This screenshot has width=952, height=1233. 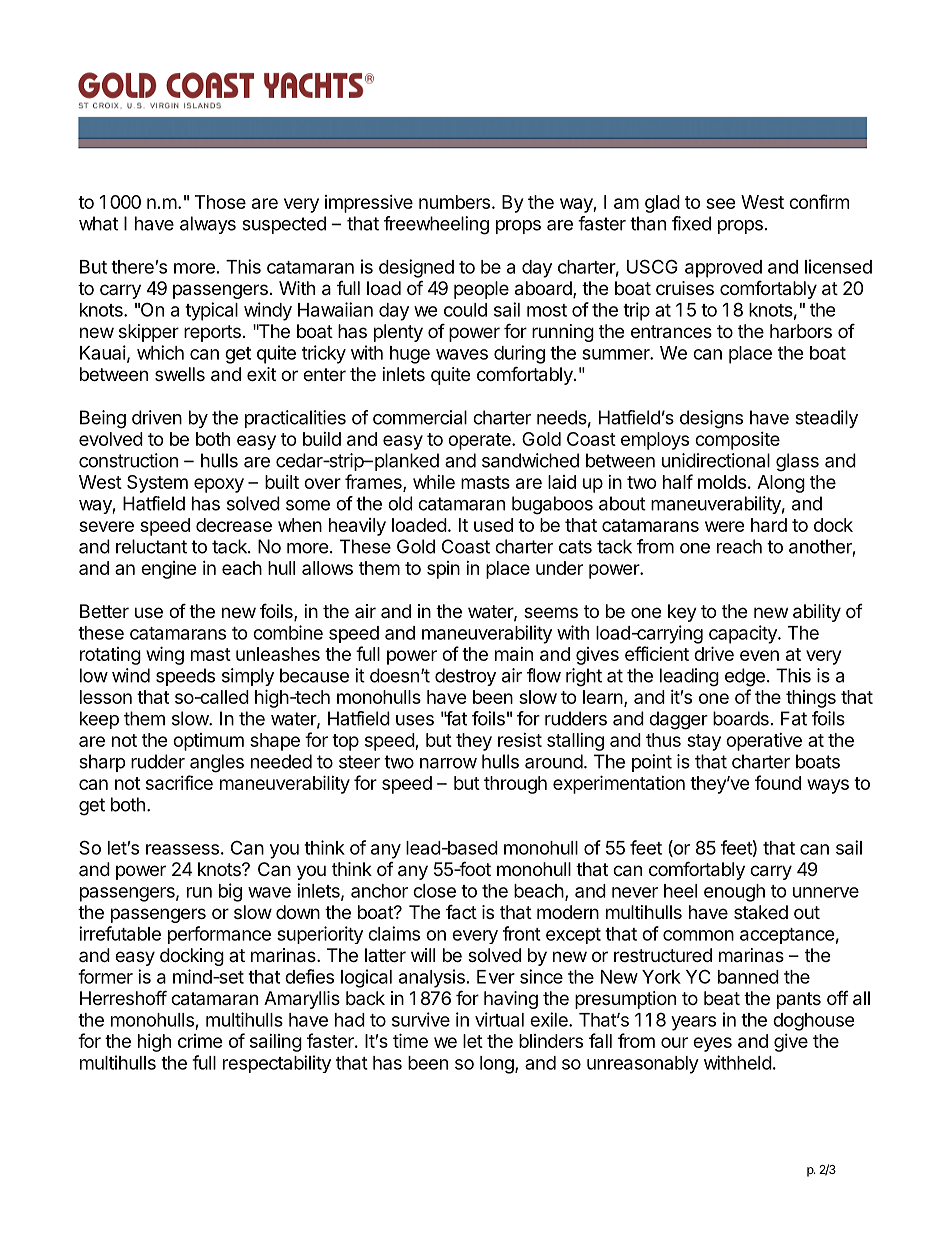 I want to click on main, so click(x=514, y=654).
